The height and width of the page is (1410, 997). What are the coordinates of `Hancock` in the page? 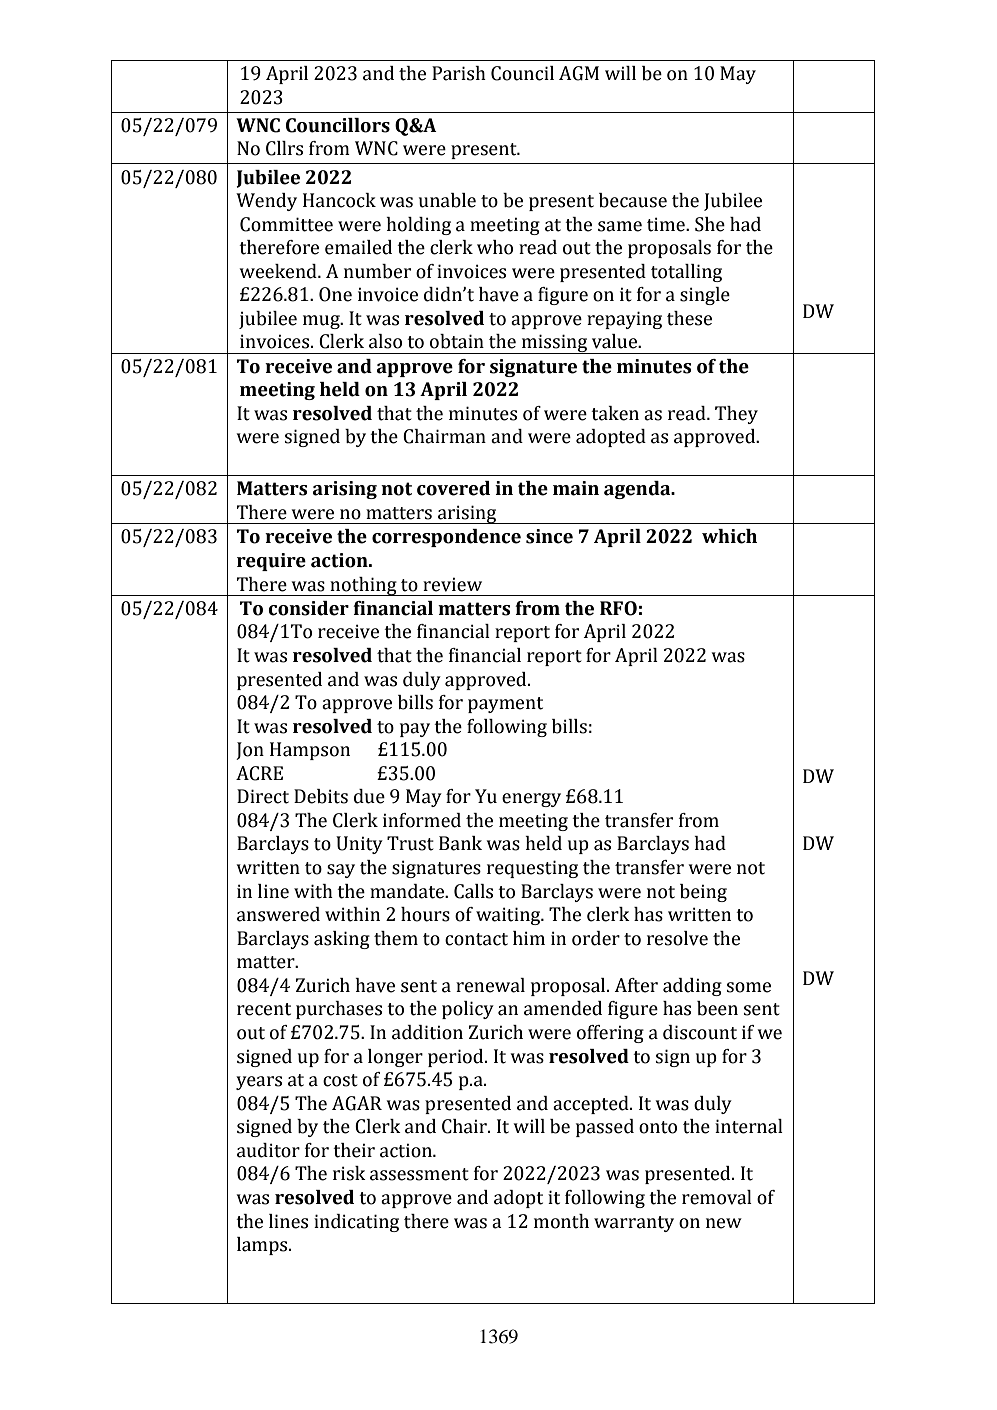 It's located at (339, 200).
